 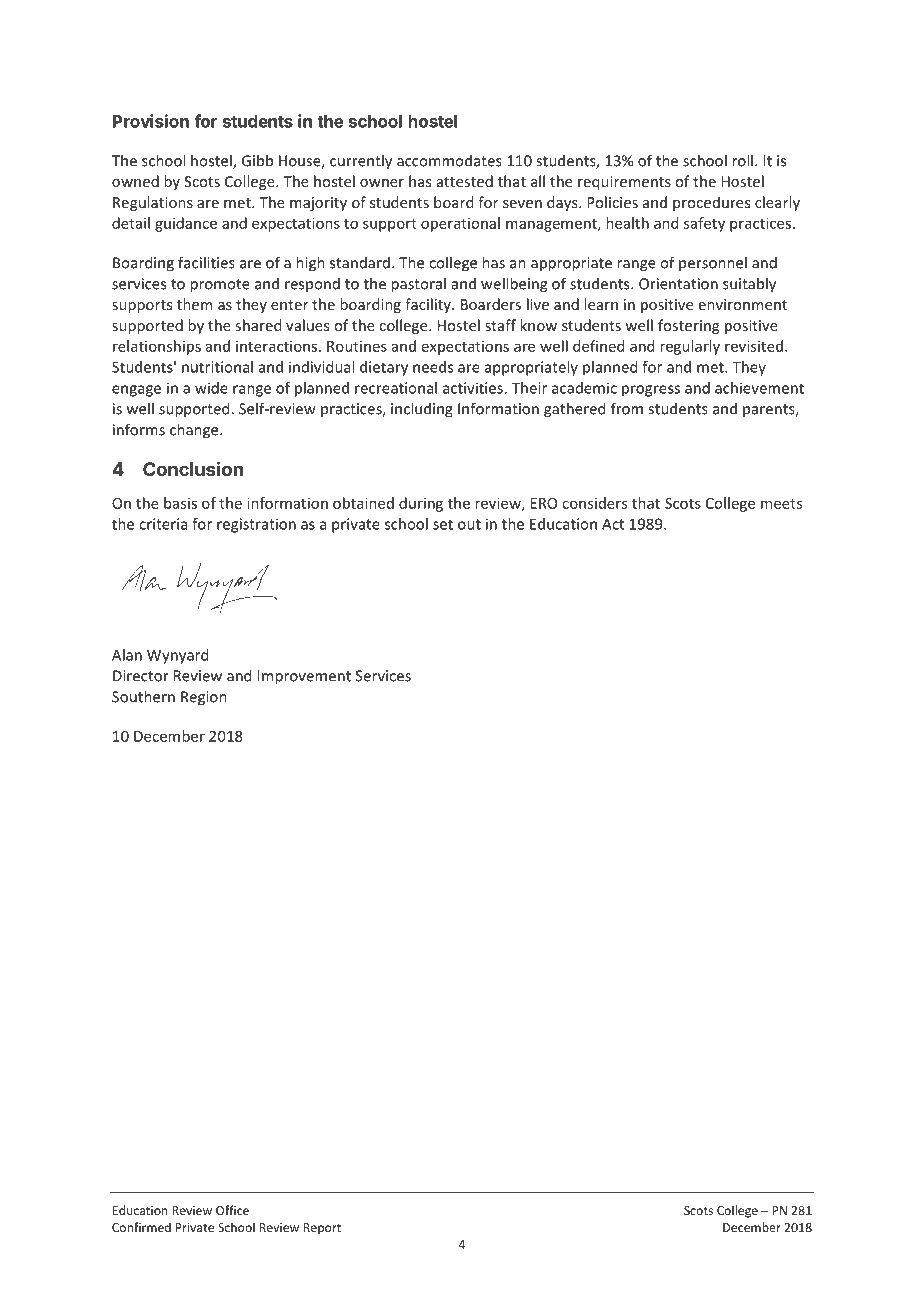 I want to click on considers, so click(x=594, y=503).
